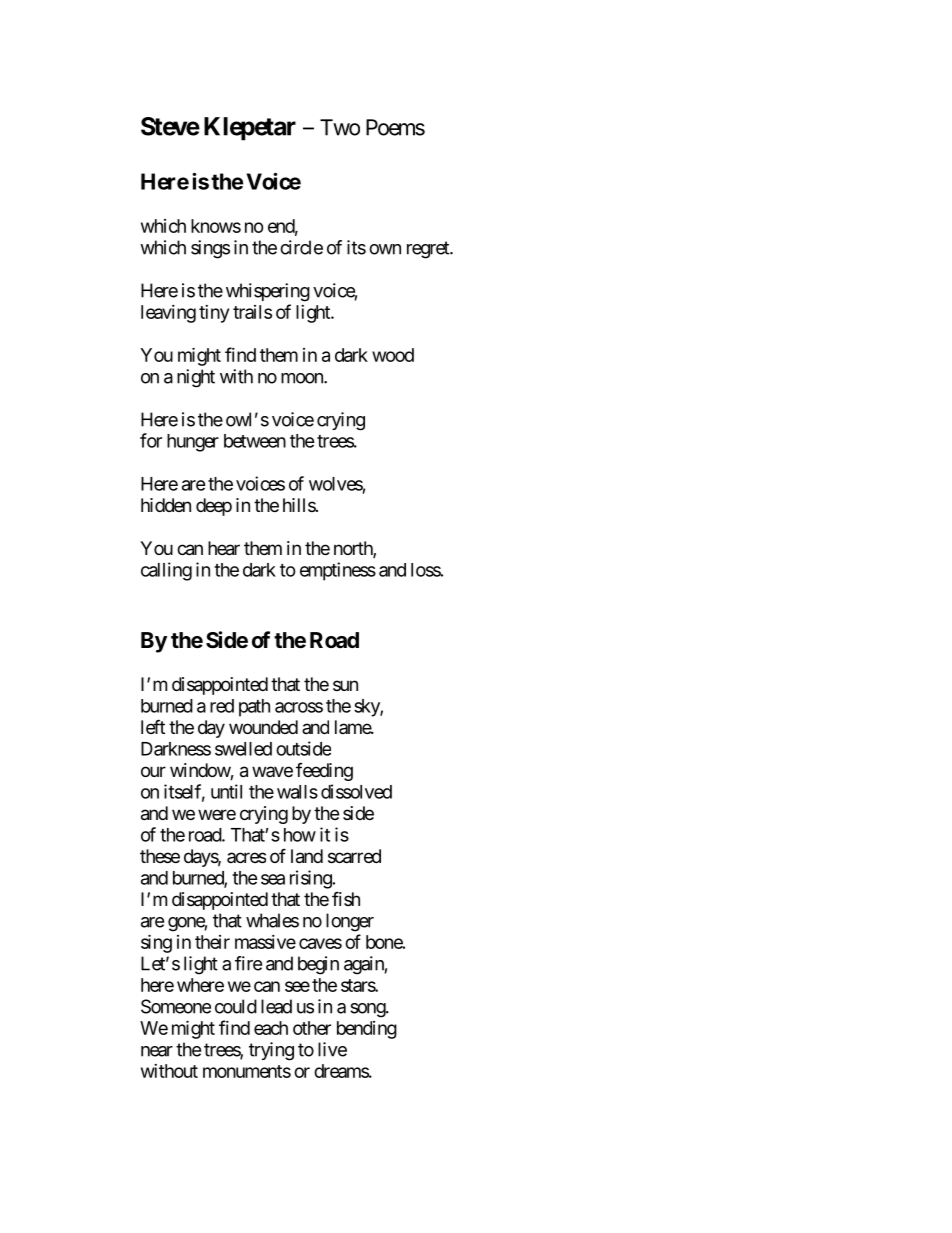  Describe the element at coordinates (340, 127) in the image. I see `Two` at that location.
